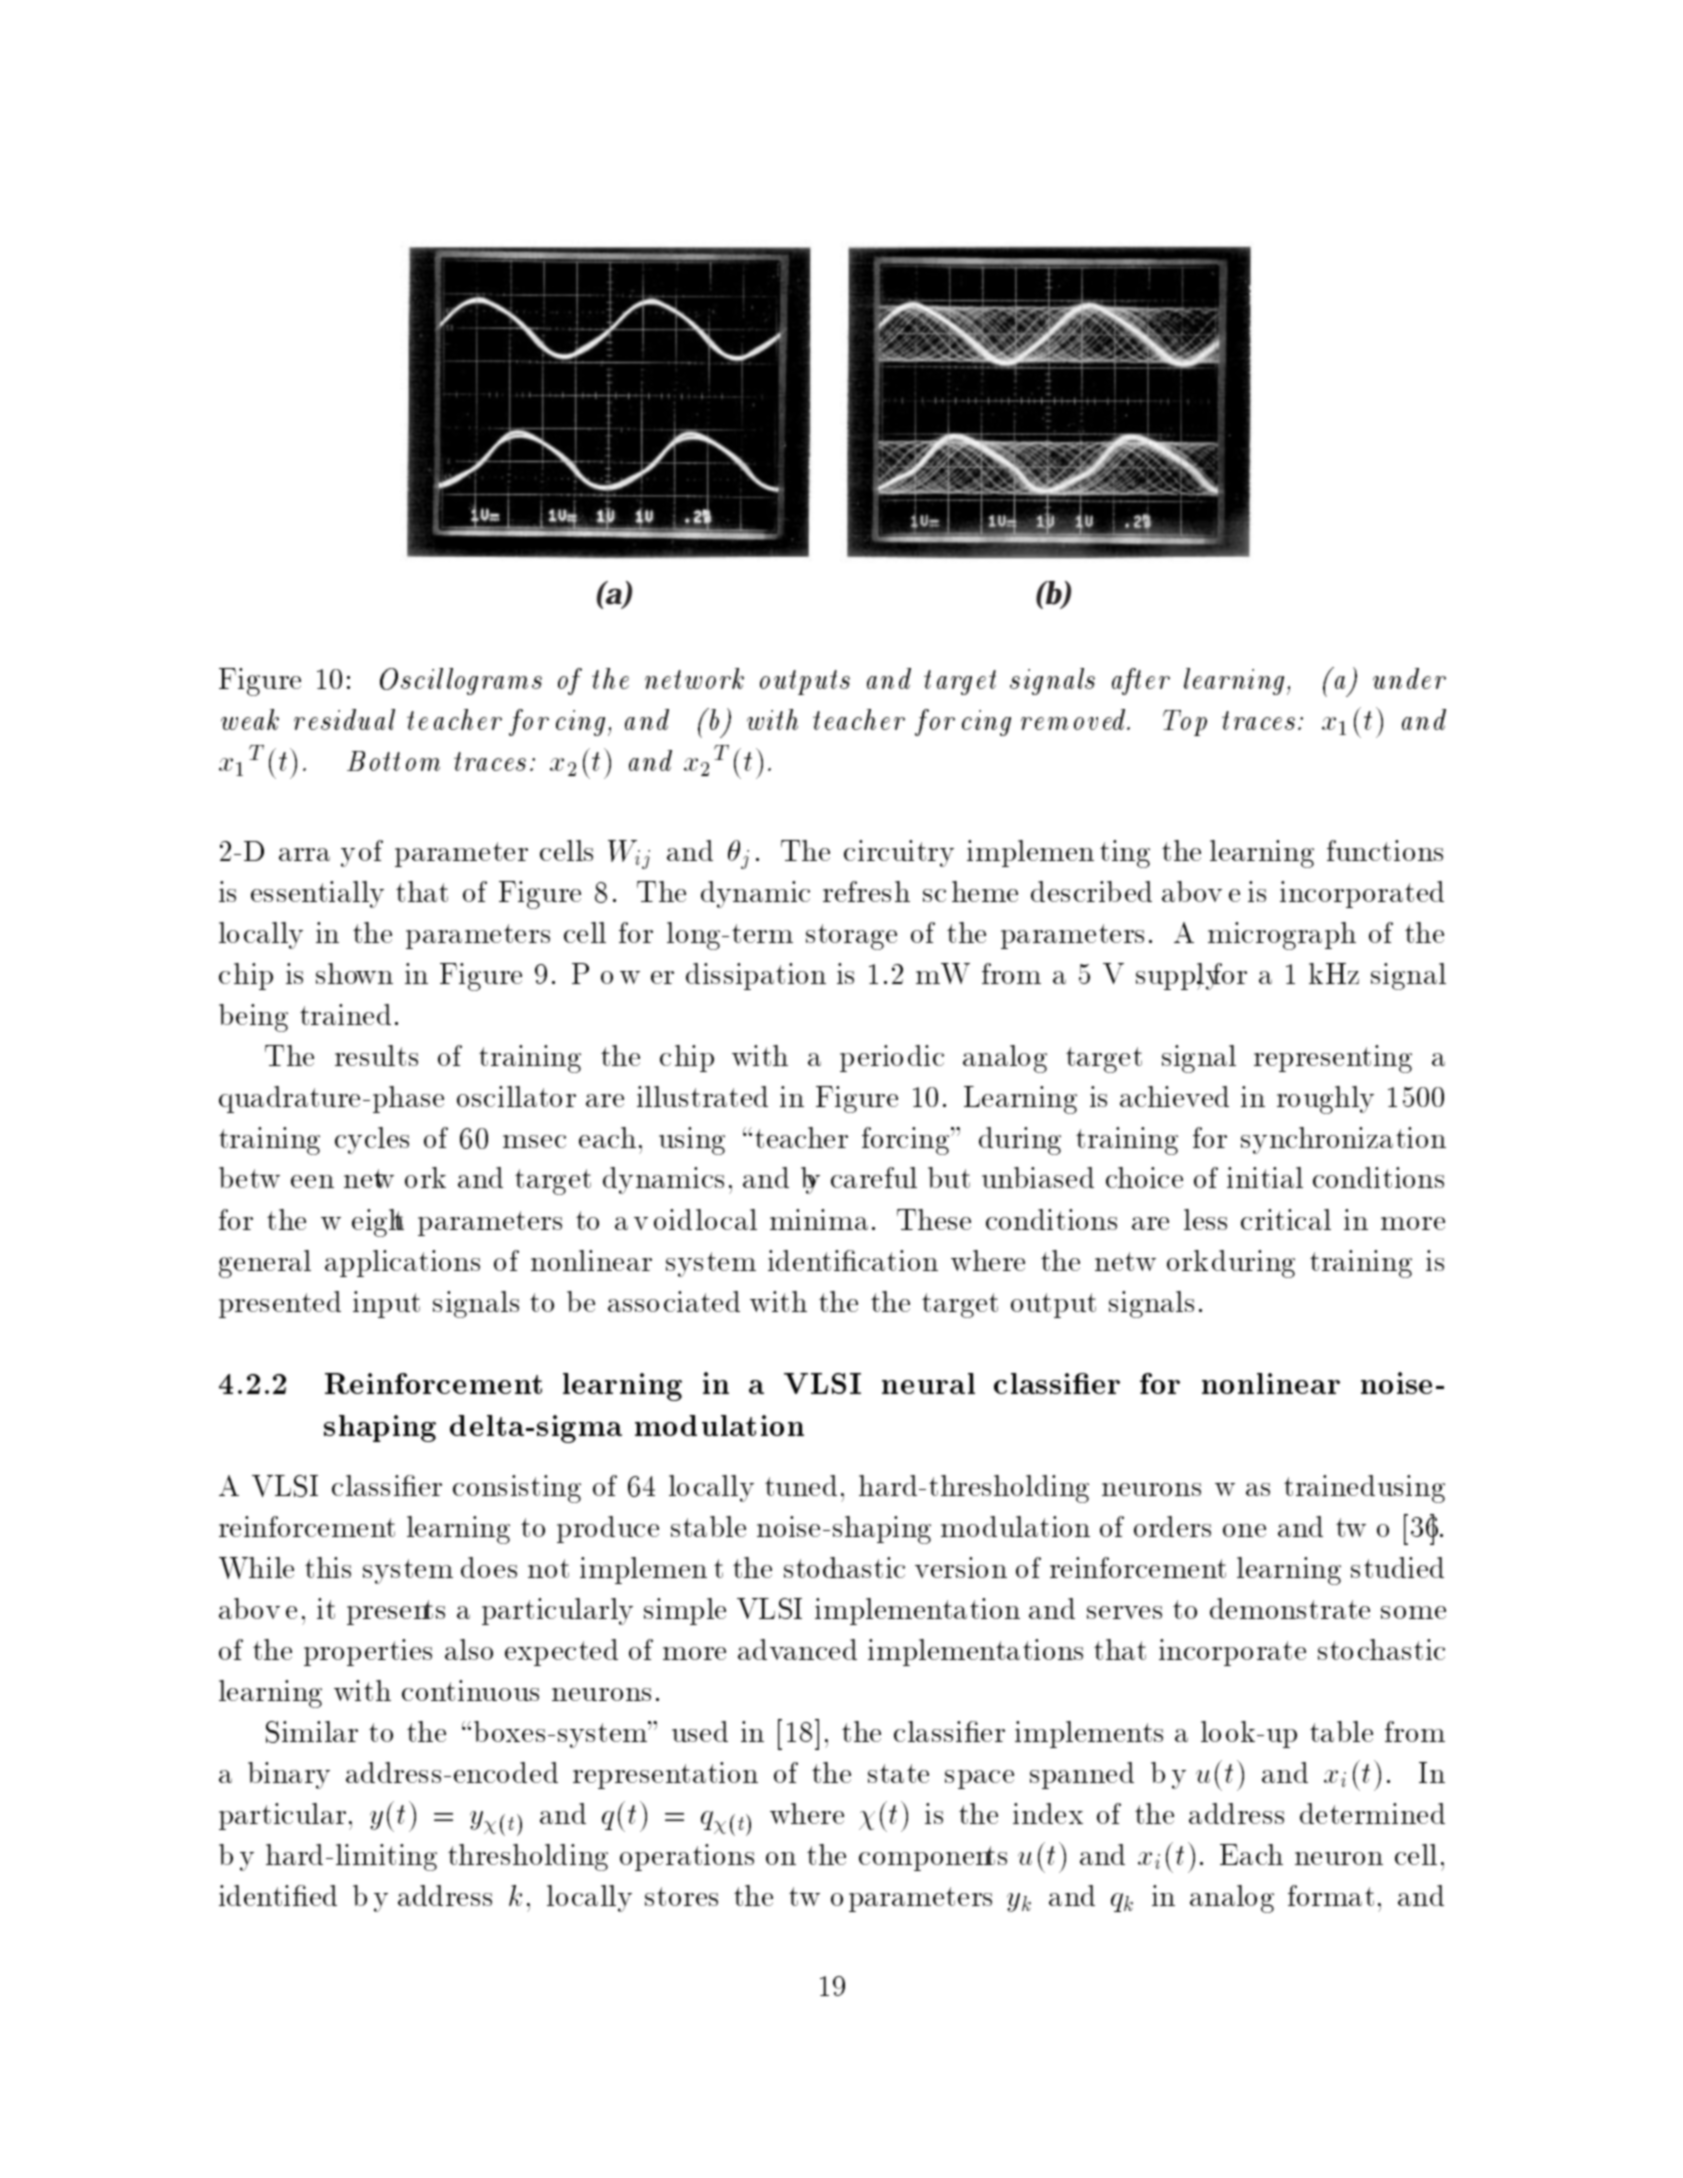 This screenshot has height=2178, width=1683. Describe the element at coordinates (961, 1567) in the screenshot. I see `version` at that location.
